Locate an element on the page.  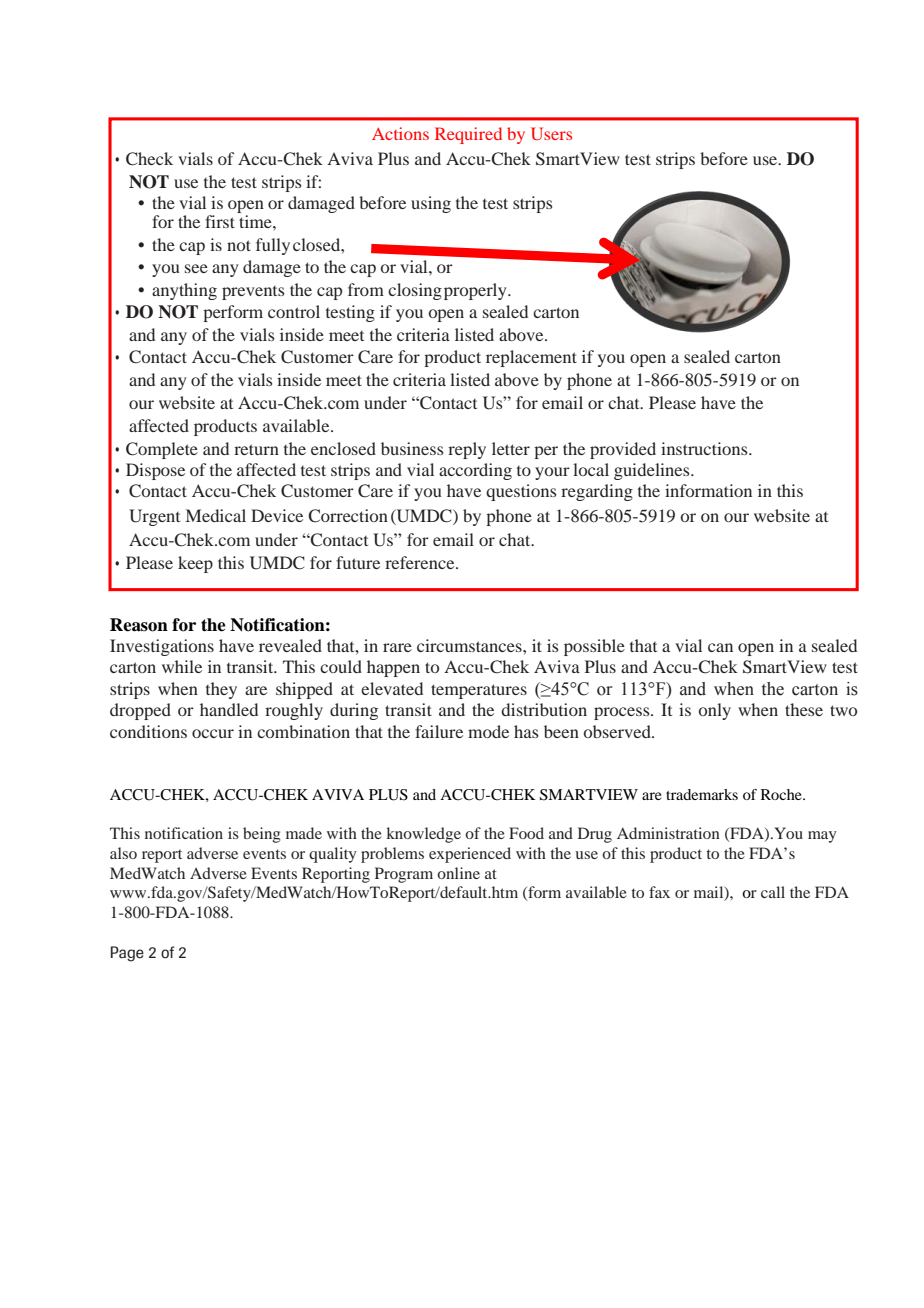
replacement is located at coordinates (531, 358).
